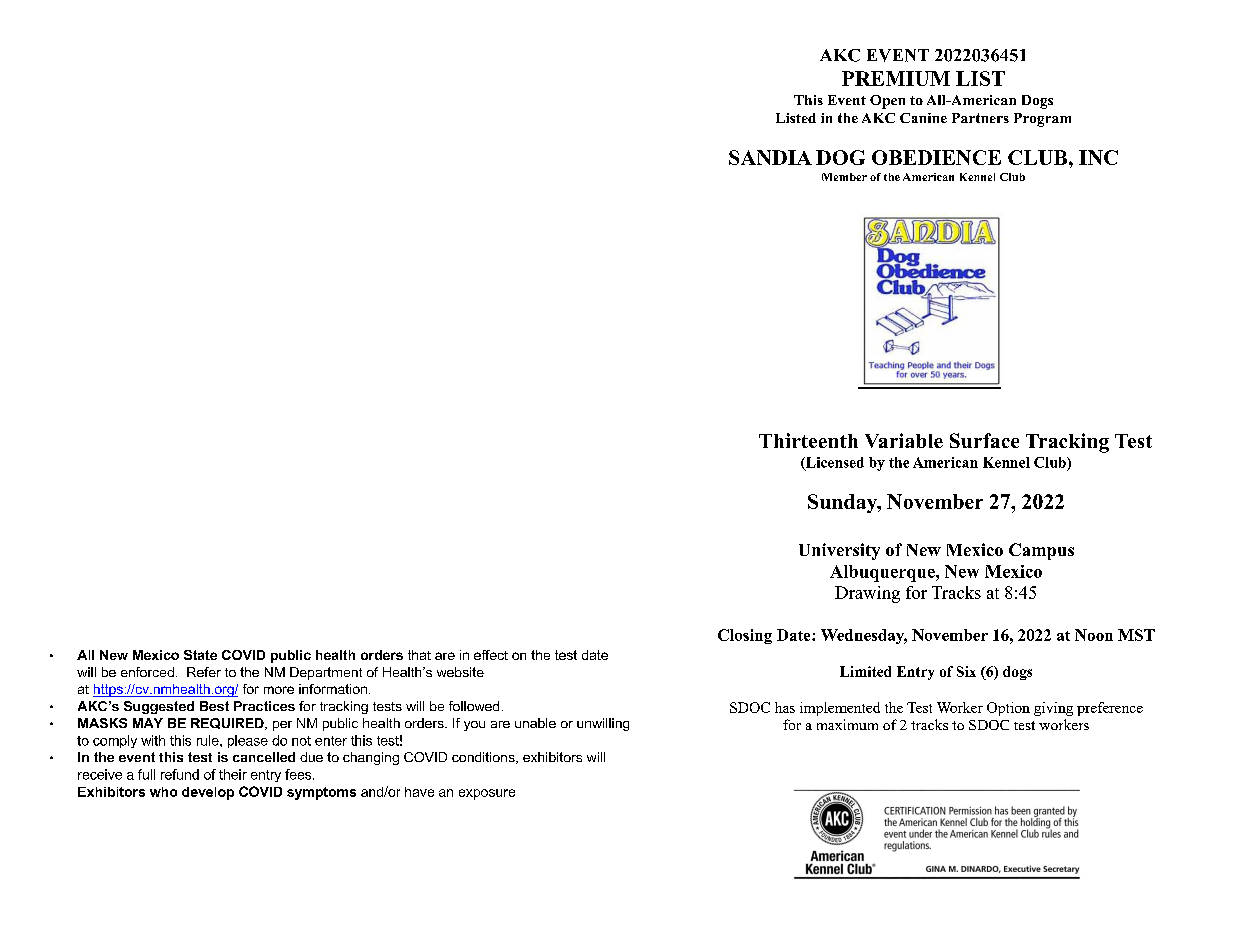 Image resolution: width=1233 pixels, height=952 pixels. Describe the element at coordinates (984, 440) in the screenshot. I see `Surface` at that location.
